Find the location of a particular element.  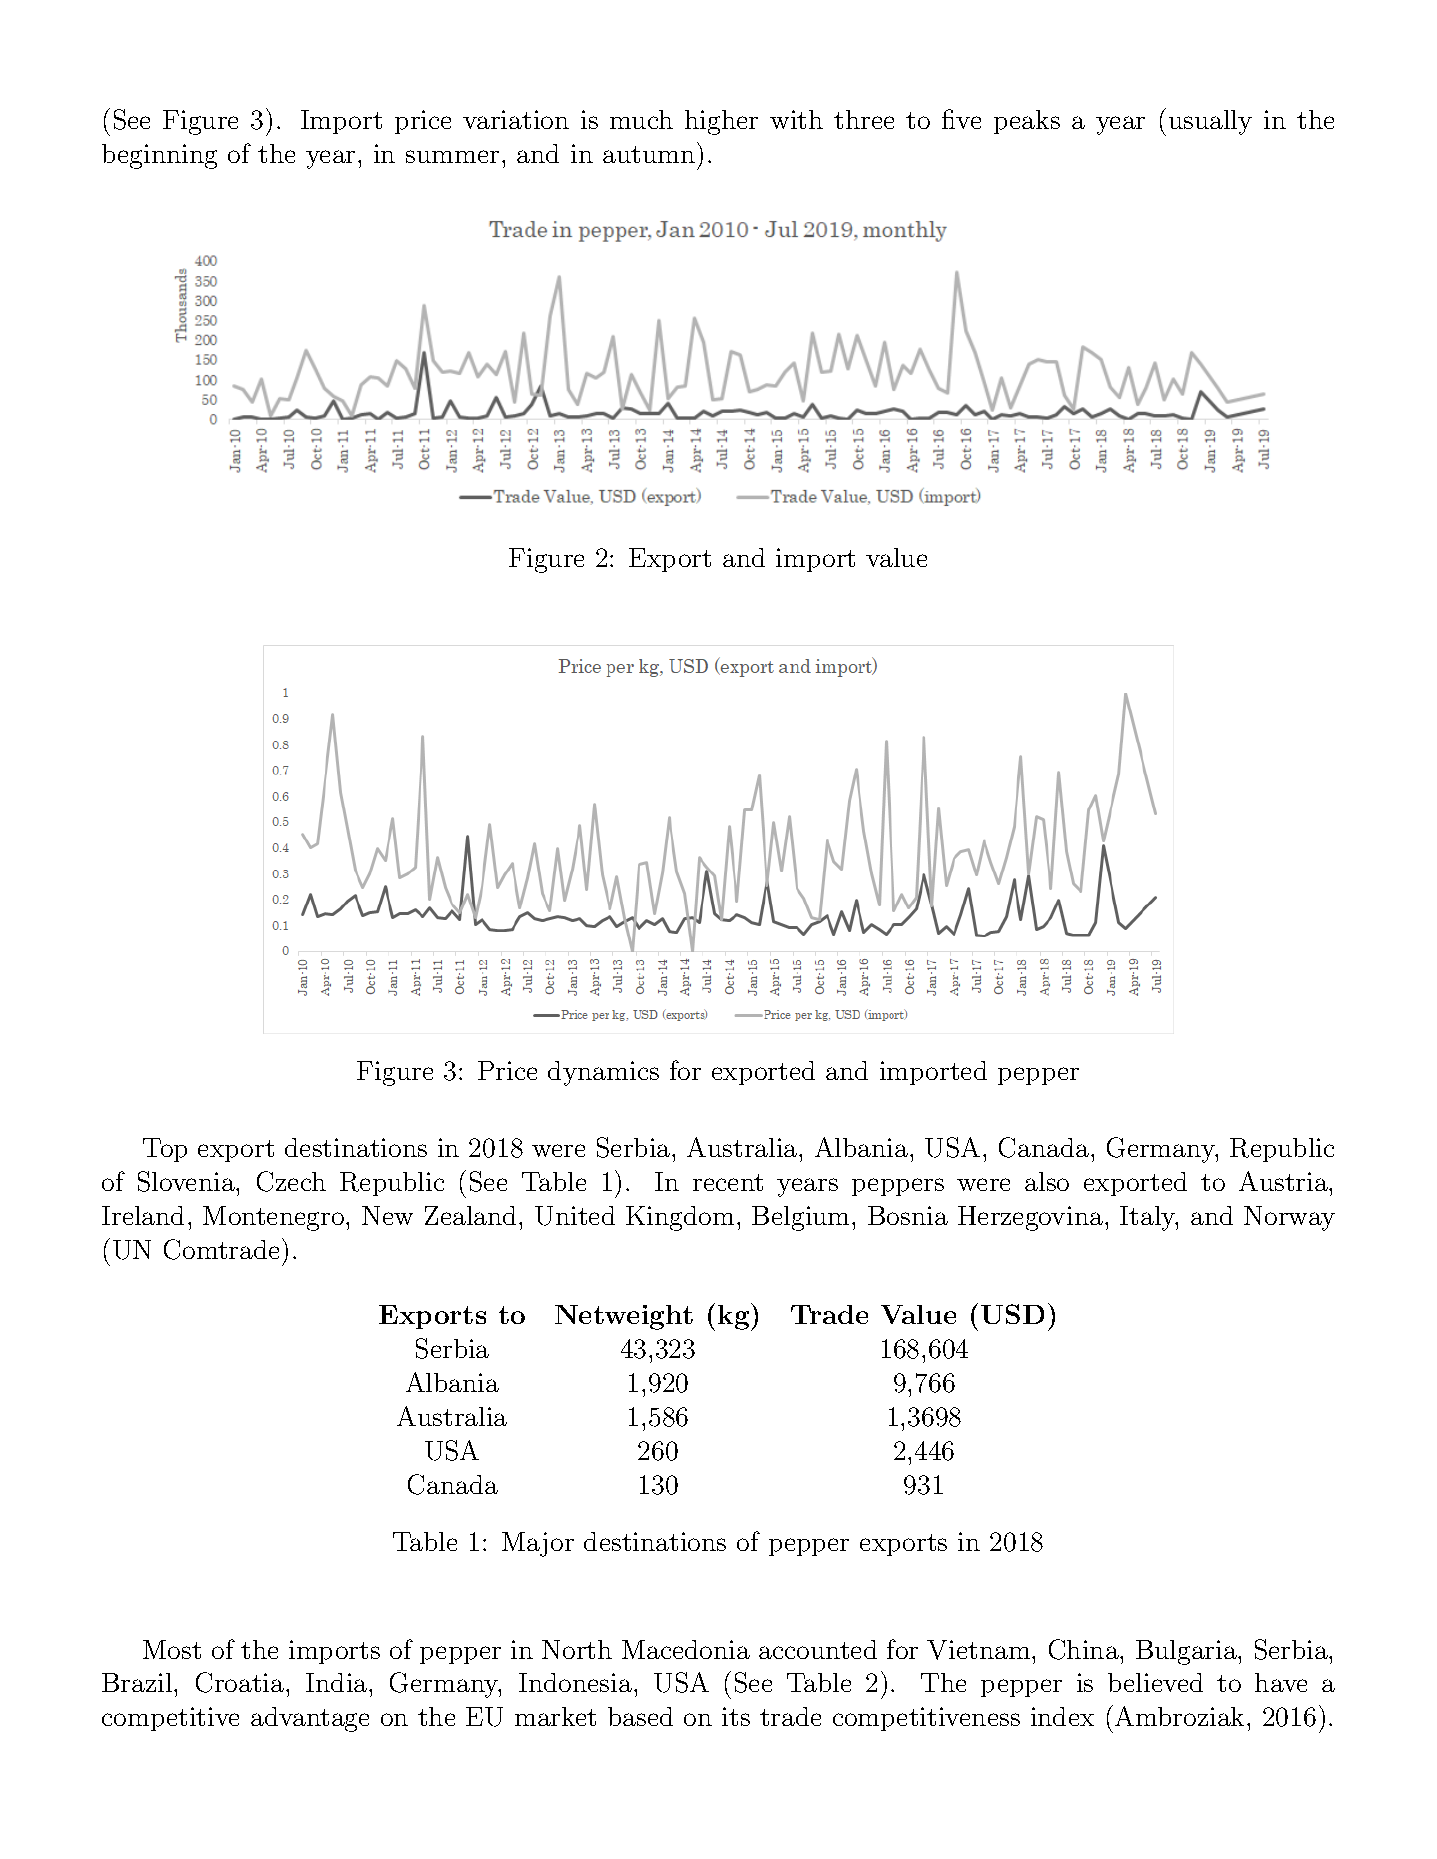

Macedonia is located at coordinates (686, 1649).
